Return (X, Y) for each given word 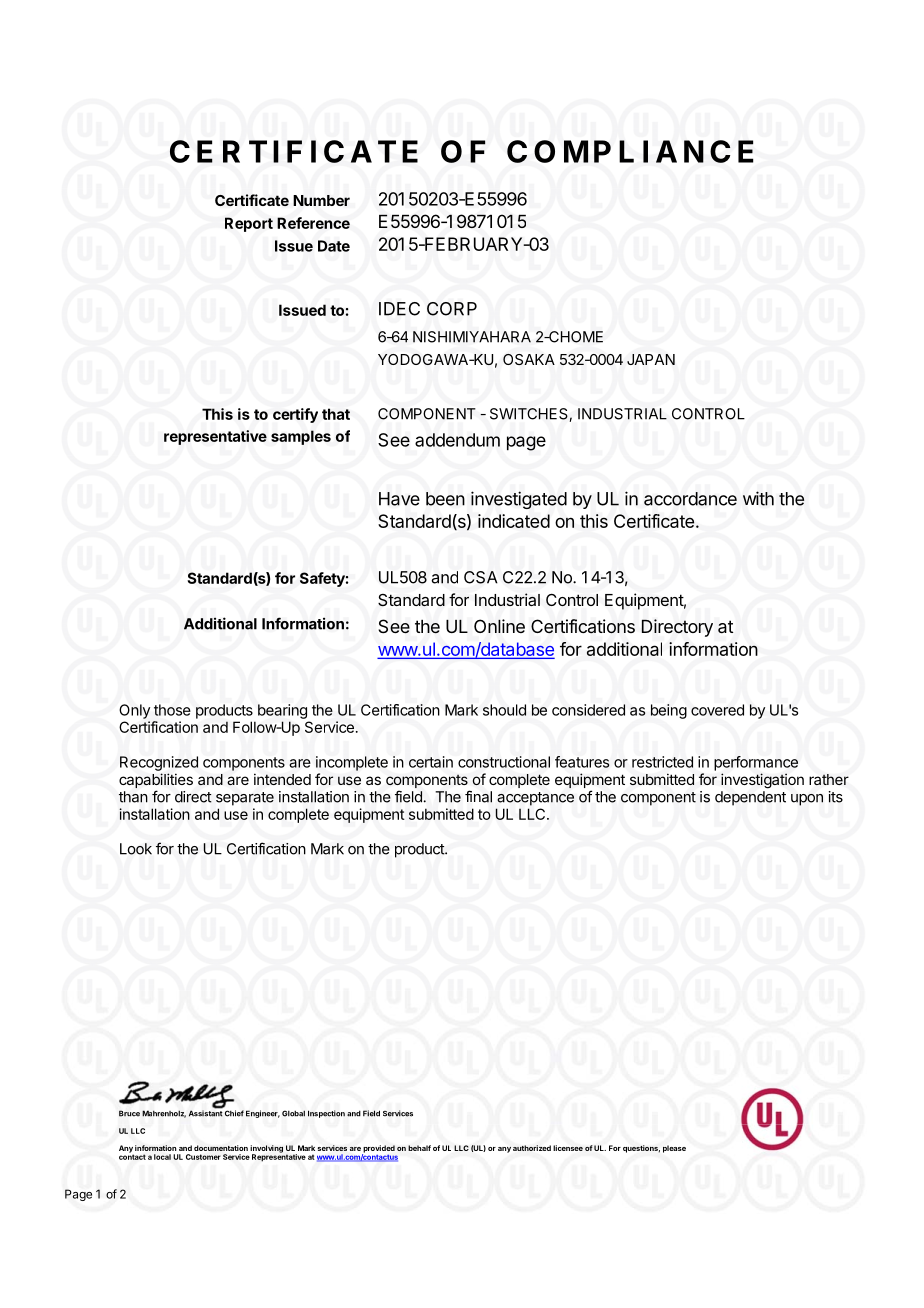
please (674, 1149)
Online (499, 626)
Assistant (206, 1112)
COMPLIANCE (630, 151)
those (172, 710)
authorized (532, 1148)
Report (249, 224)
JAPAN (651, 359)
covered (717, 710)
